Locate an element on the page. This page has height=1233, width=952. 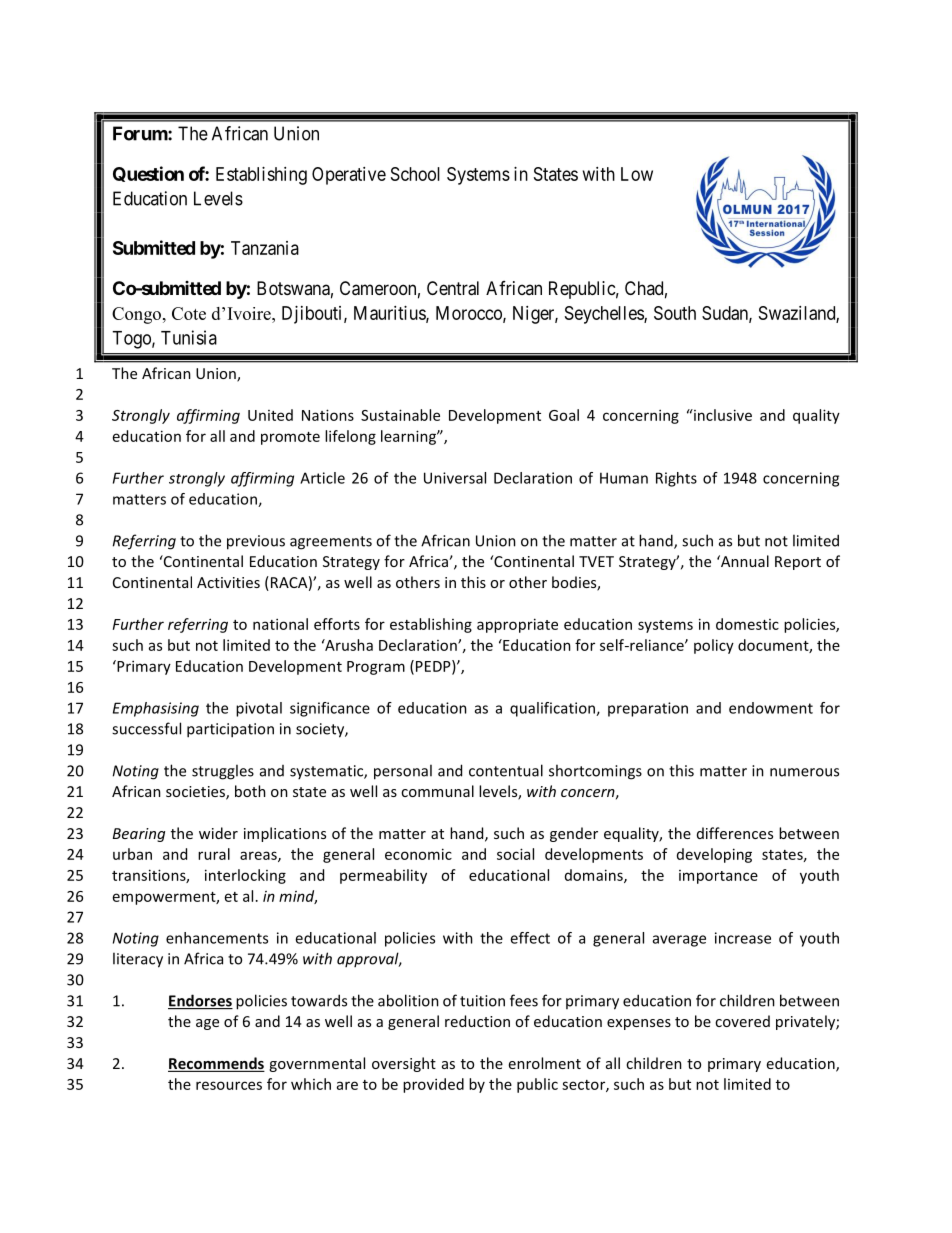
Question is located at coordinates (148, 174).
